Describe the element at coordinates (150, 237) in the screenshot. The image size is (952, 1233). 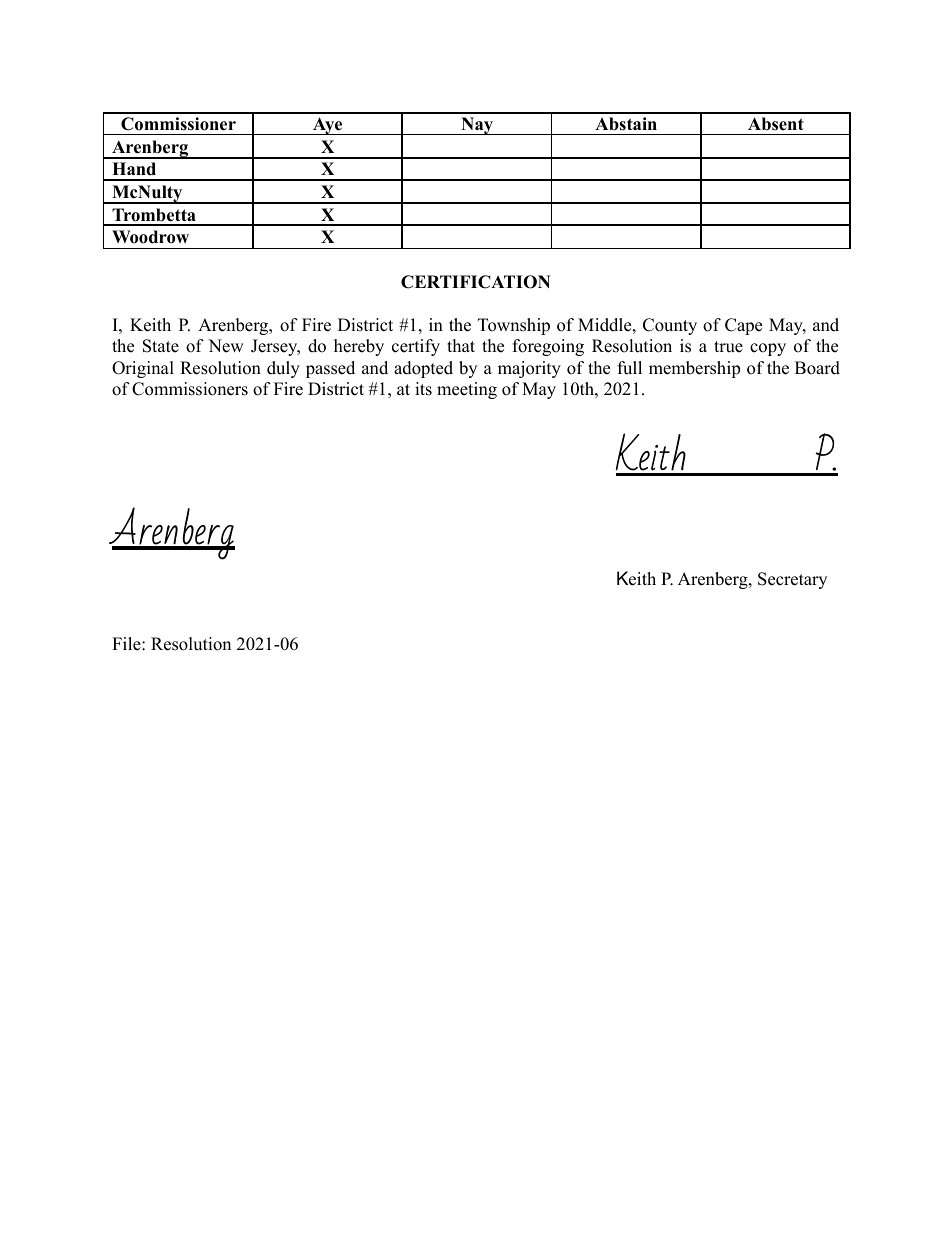
I see `Woodrow` at that location.
